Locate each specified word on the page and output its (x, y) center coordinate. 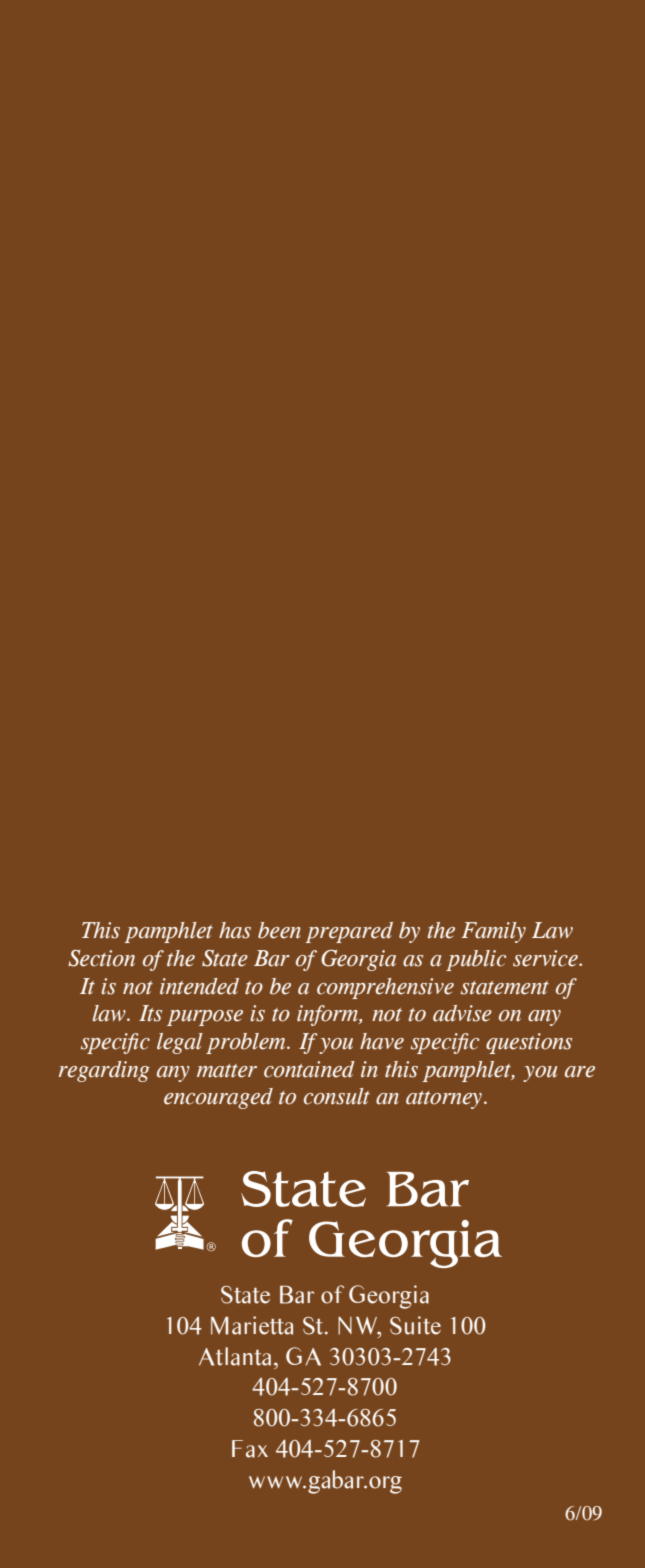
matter (227, 1071)
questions (529, 1043)
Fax (250, 1449)
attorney (445, 1100)
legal (179, 1043)
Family (494, 932)
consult (337, 1096)
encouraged (218, 1098)
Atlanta (235, 1356)
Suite (415, 1325)
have (382, 1041)
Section (101, 958)
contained (309, 1069)
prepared (349, 932)
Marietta (252, 1325)
